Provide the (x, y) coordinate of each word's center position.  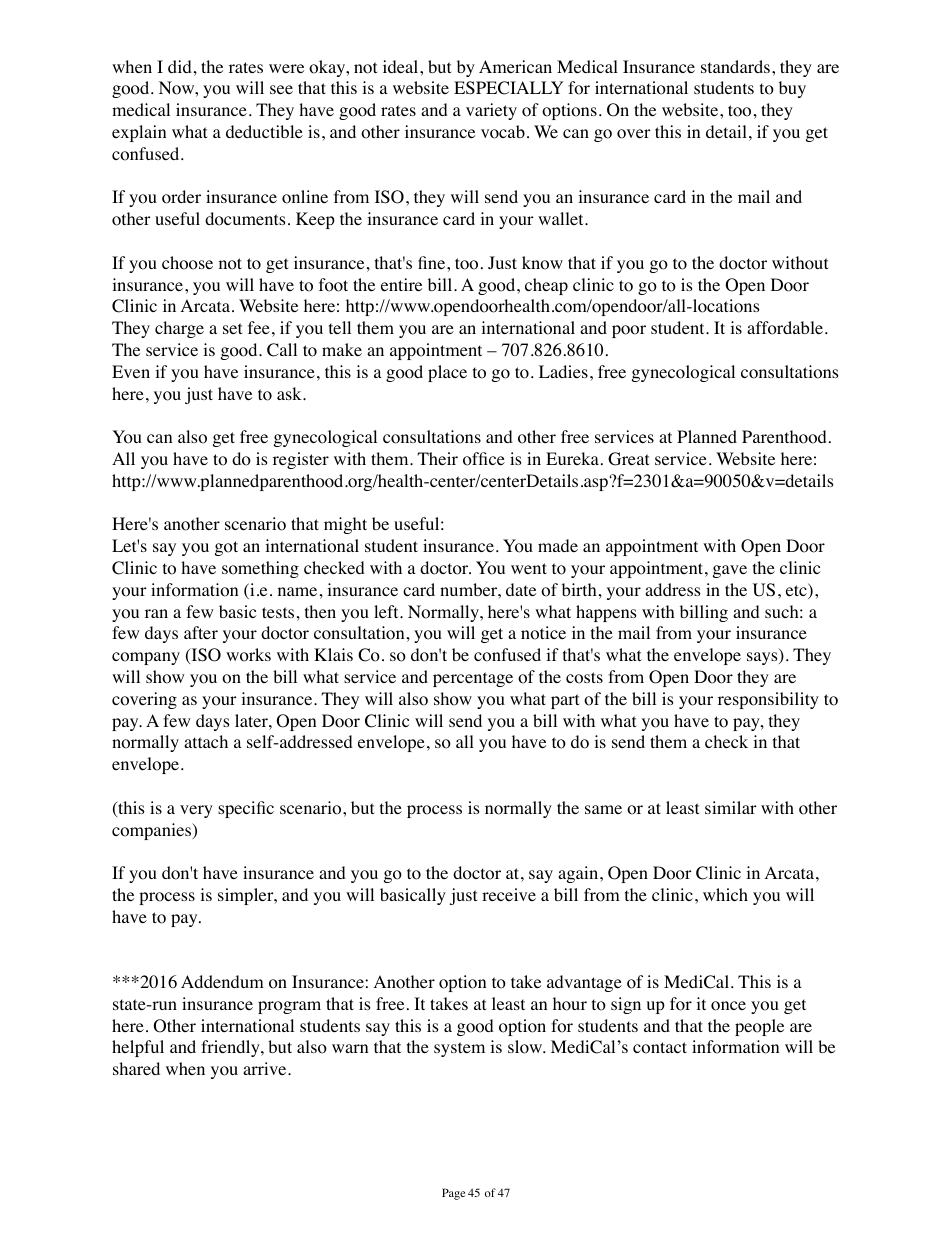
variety (491, 111)
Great (628, 459)
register (301, 460)
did (180, 66)
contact (660, 1048)
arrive (266, 1068)
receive (509, 894)
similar (731, 807)
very (196, 811)
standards (735, 66)
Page (454, 1194)
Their (437, 458)
